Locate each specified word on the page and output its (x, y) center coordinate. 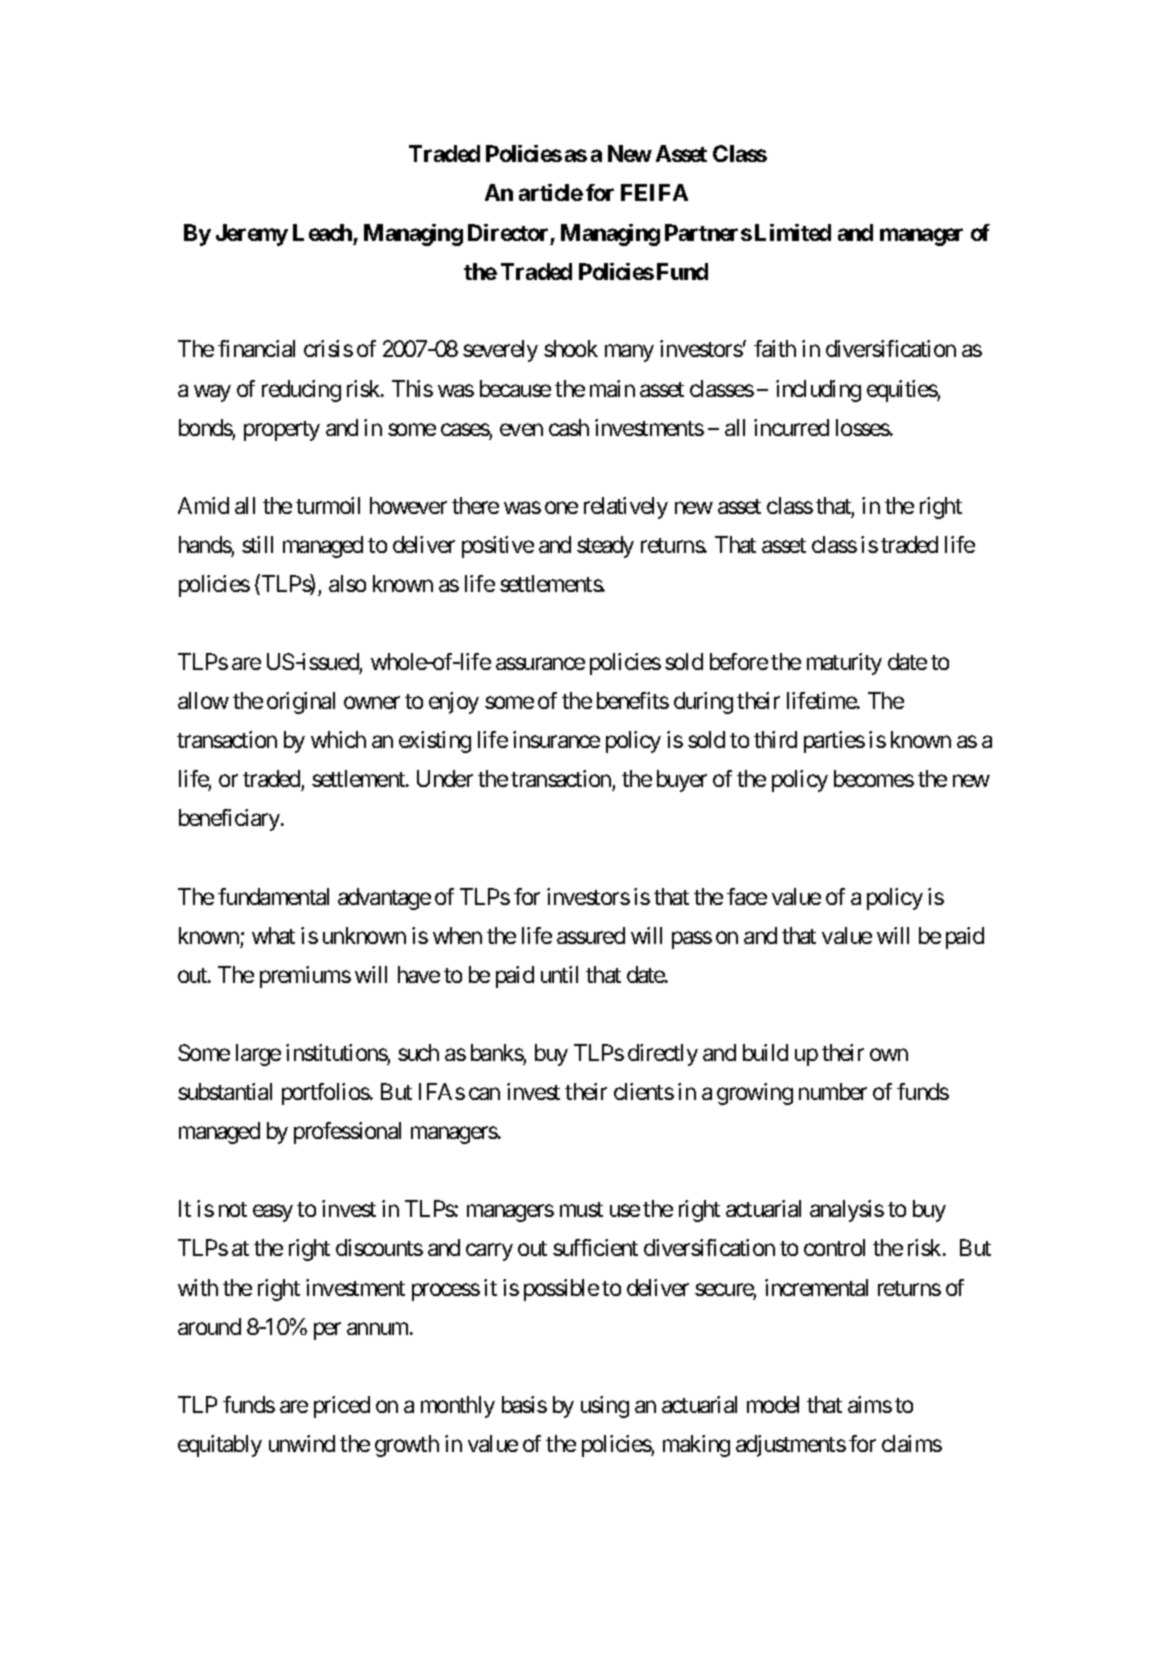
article (551, 192)
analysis (847, 1211)
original (301, 703)
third (775, 739)
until (559, 974)
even (521, 429)
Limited (793, 232)
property (282, 431)
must (581, 1209)
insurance (556, 739)
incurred (791, 427)
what (273, 935)
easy (273, 1213)
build (765, 1052)
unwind (302, 1443)
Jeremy (252, 235)
